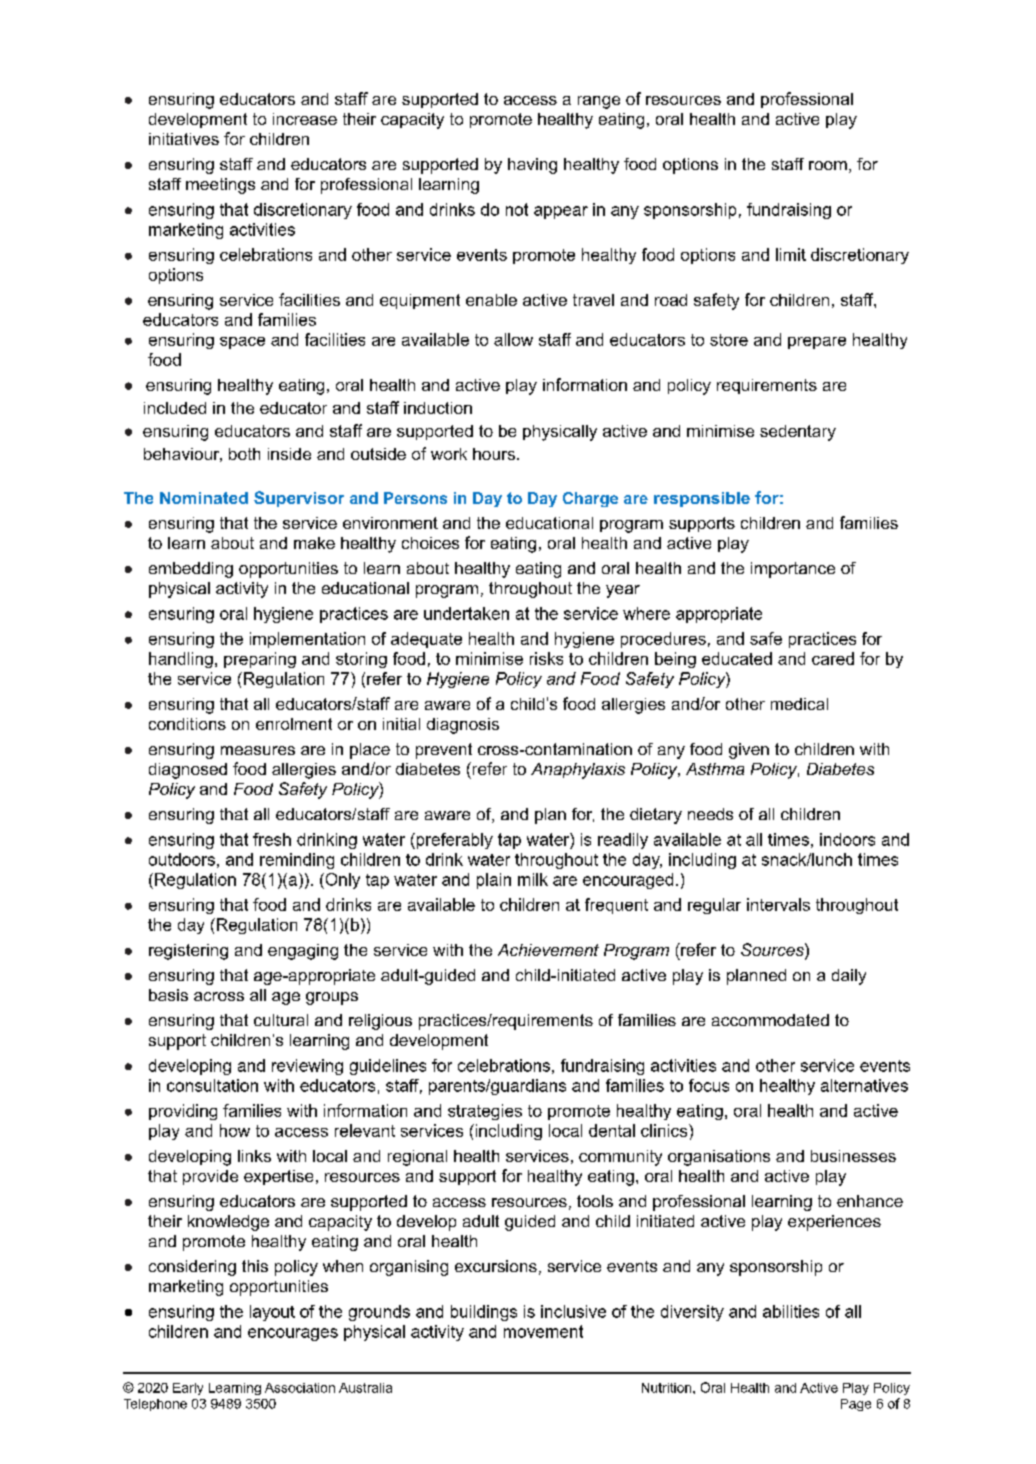 The width and height of the screenshot is (1036, 1464). Describe the element at coordinates (532, 166) in the screenshot. I see `having` at that location.
